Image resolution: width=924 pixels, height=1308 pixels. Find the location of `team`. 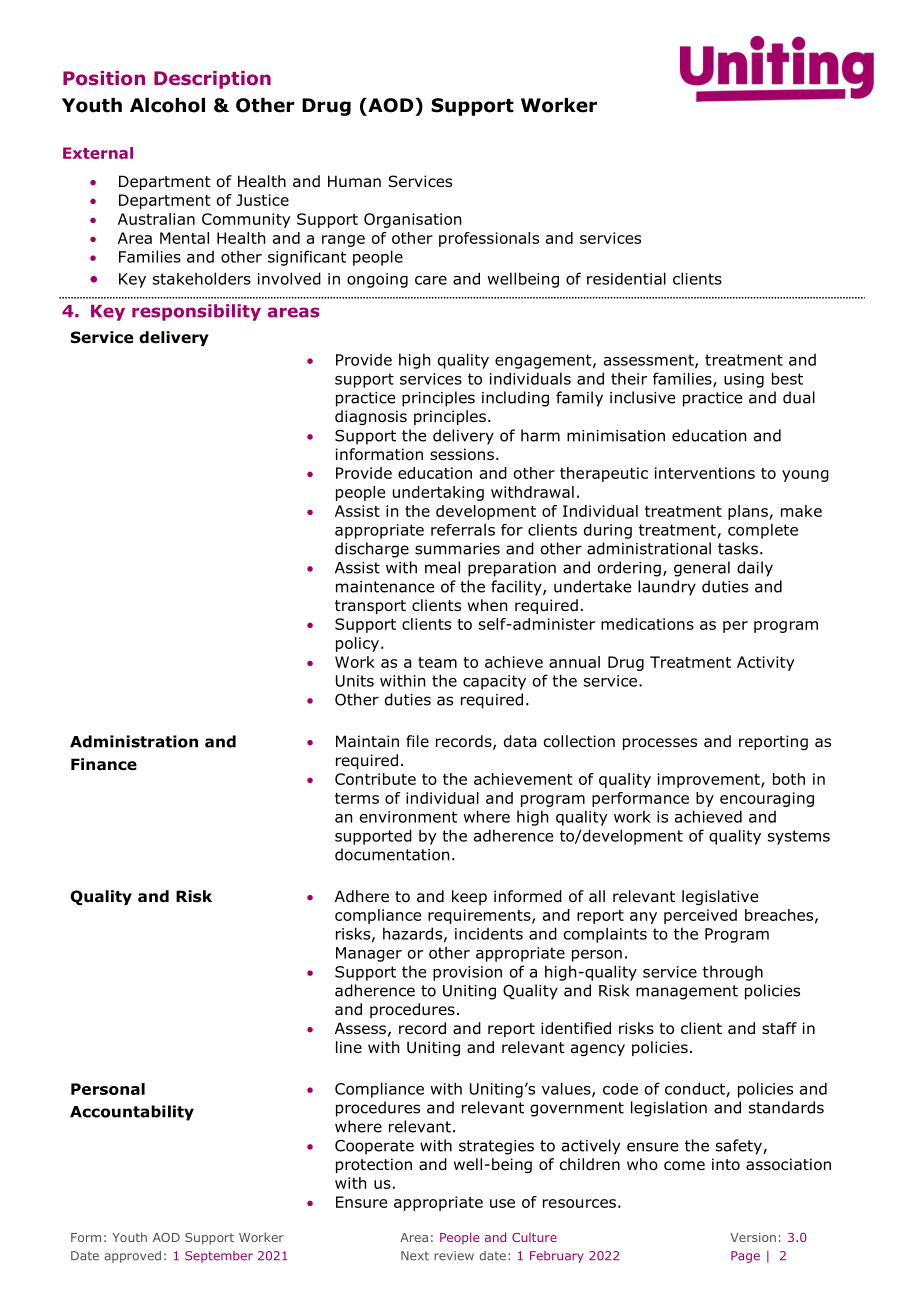

team is located at coordinates (437, 662).
